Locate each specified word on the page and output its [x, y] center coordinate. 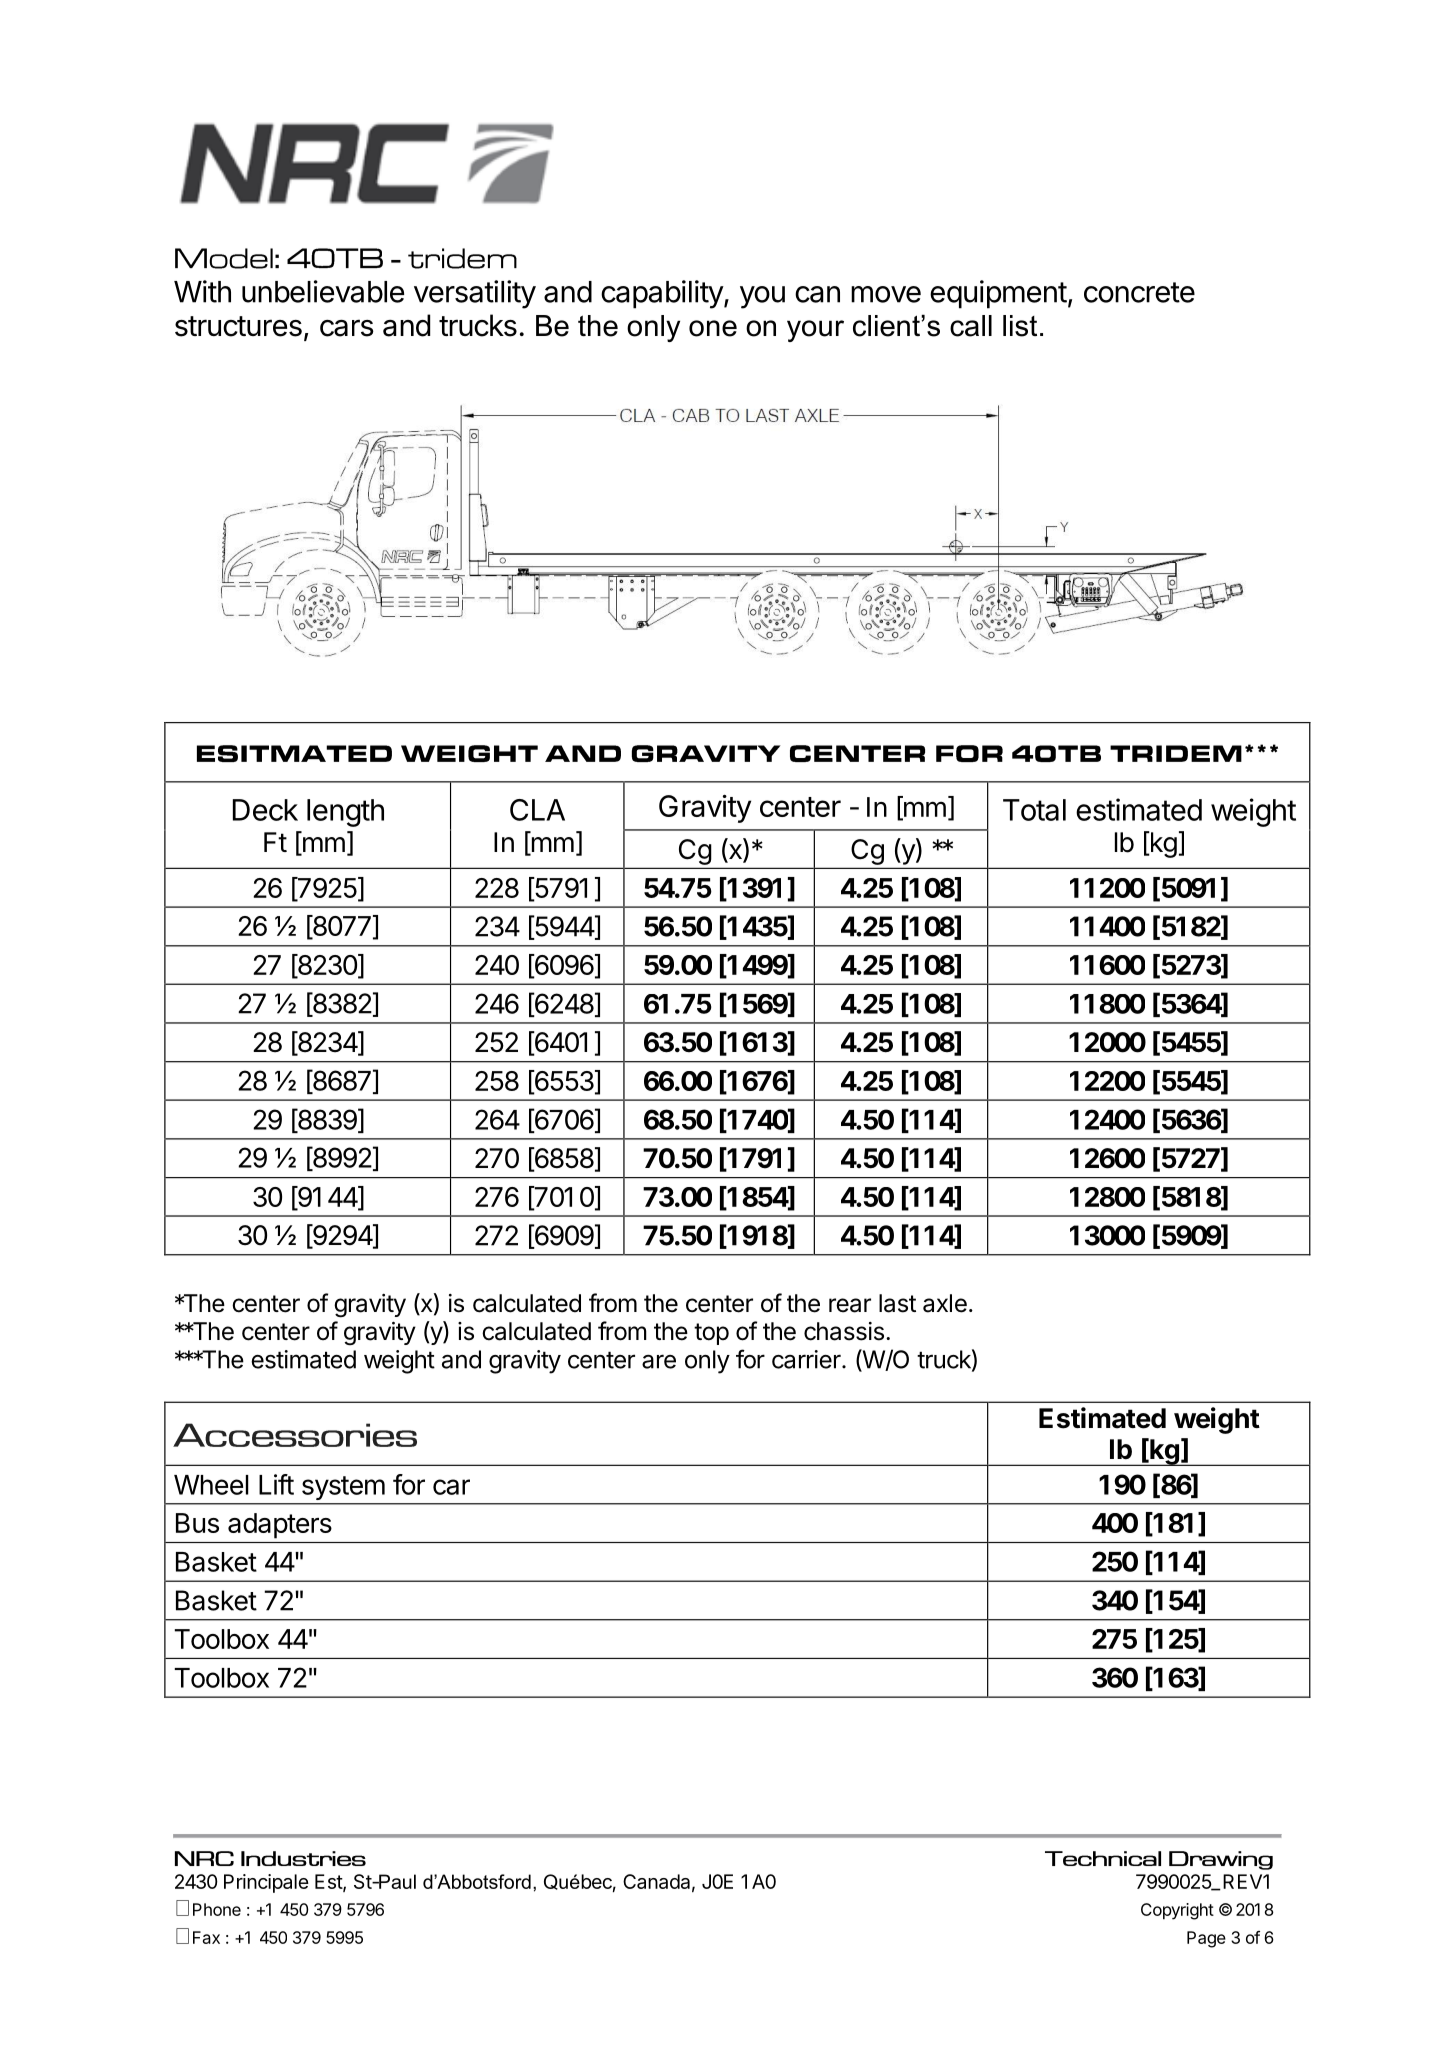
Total [1034, 810]
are [659, 1361]
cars [347, 328]
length [345, 813]
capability [663, 294]
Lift [276, 1484]
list [1020, 326]
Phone [217, 1909]
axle [945, 1303]
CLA [537, 810]
